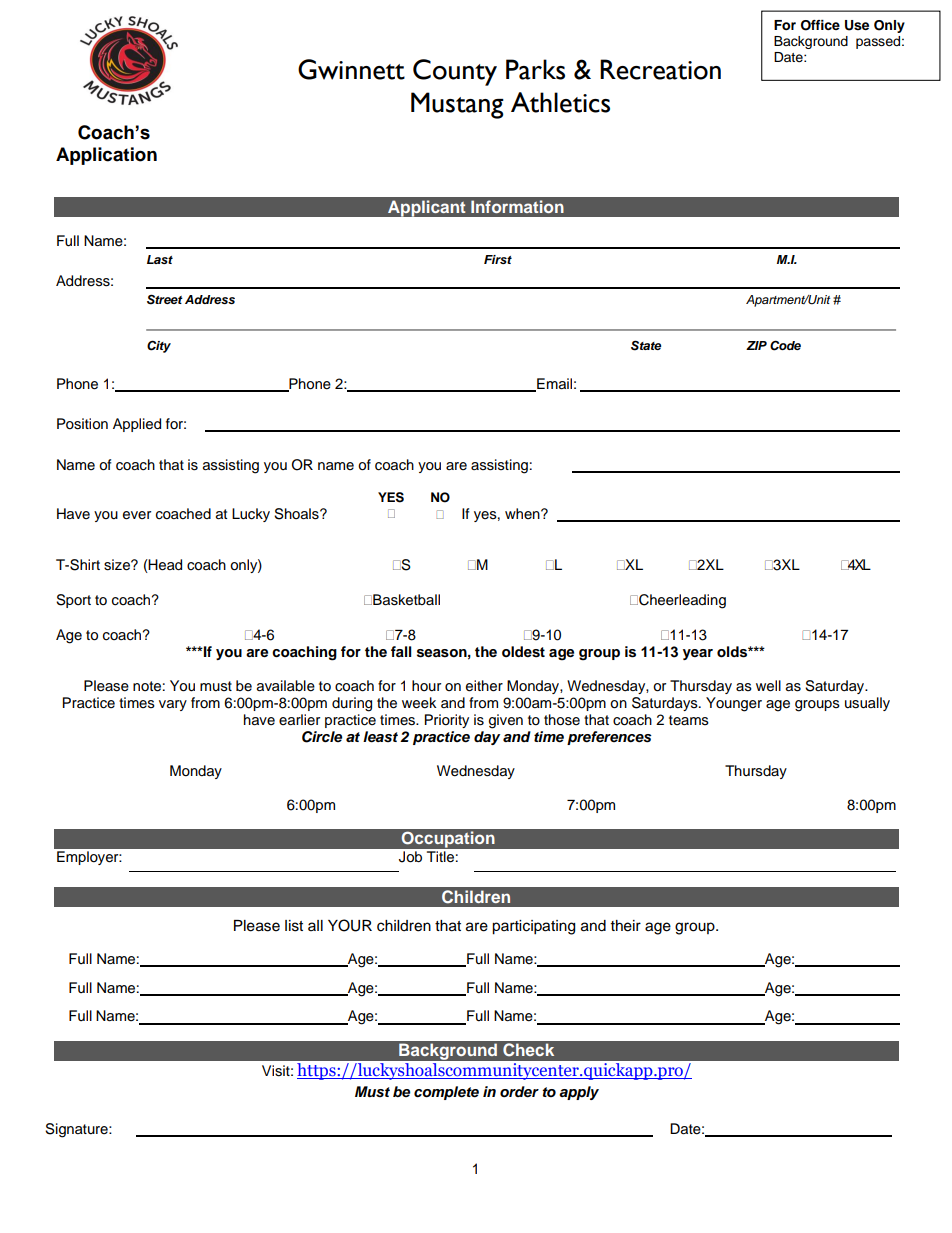 This document has height=1233, width=952. Describe the element at coordinates (820, 25) in the document. I see `Office` at that location.
